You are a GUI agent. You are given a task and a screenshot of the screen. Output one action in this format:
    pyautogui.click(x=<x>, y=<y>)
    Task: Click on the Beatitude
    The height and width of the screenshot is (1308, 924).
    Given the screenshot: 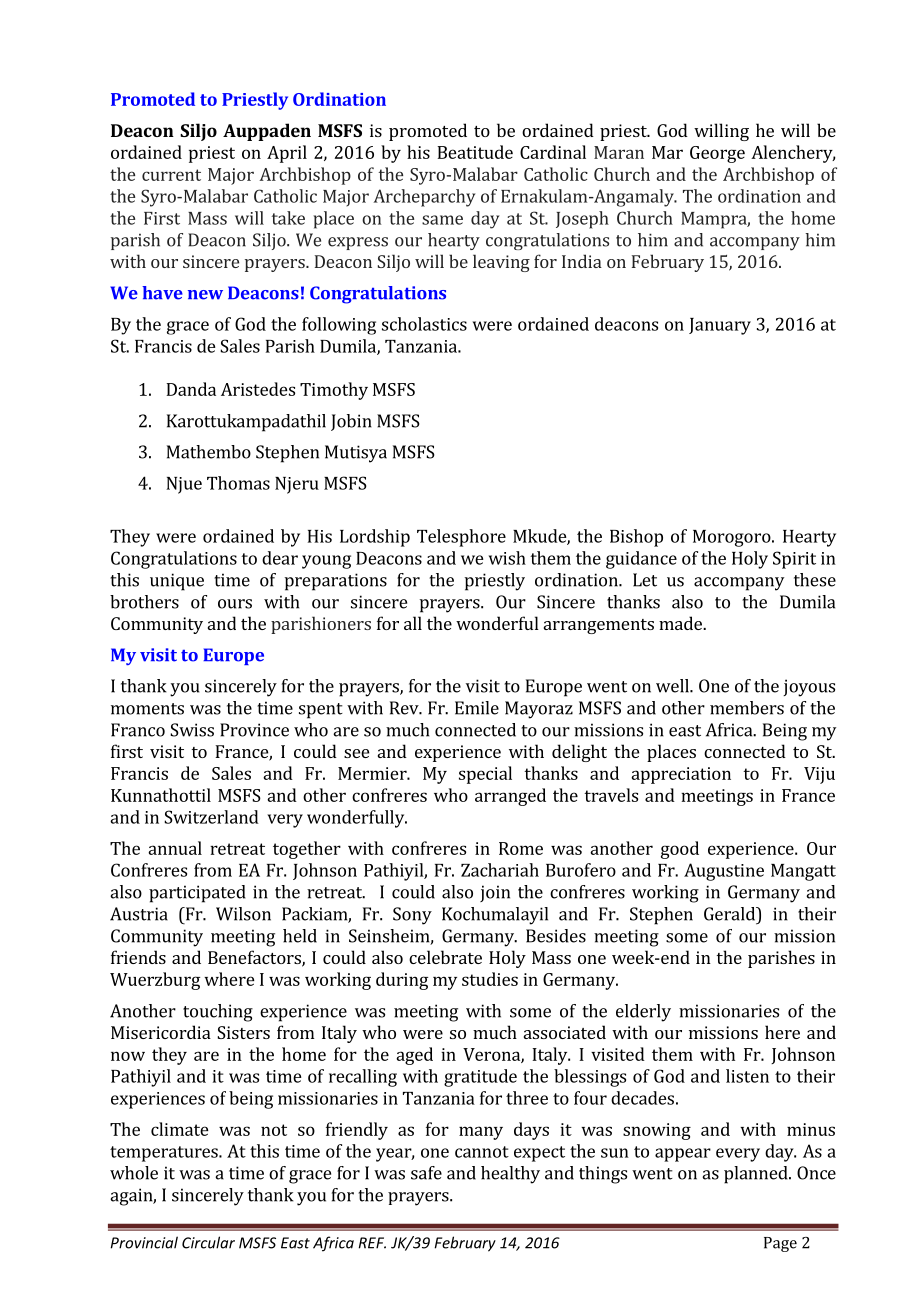 What is the action you would take?
    pyautogui.click(x=475, y=152)
